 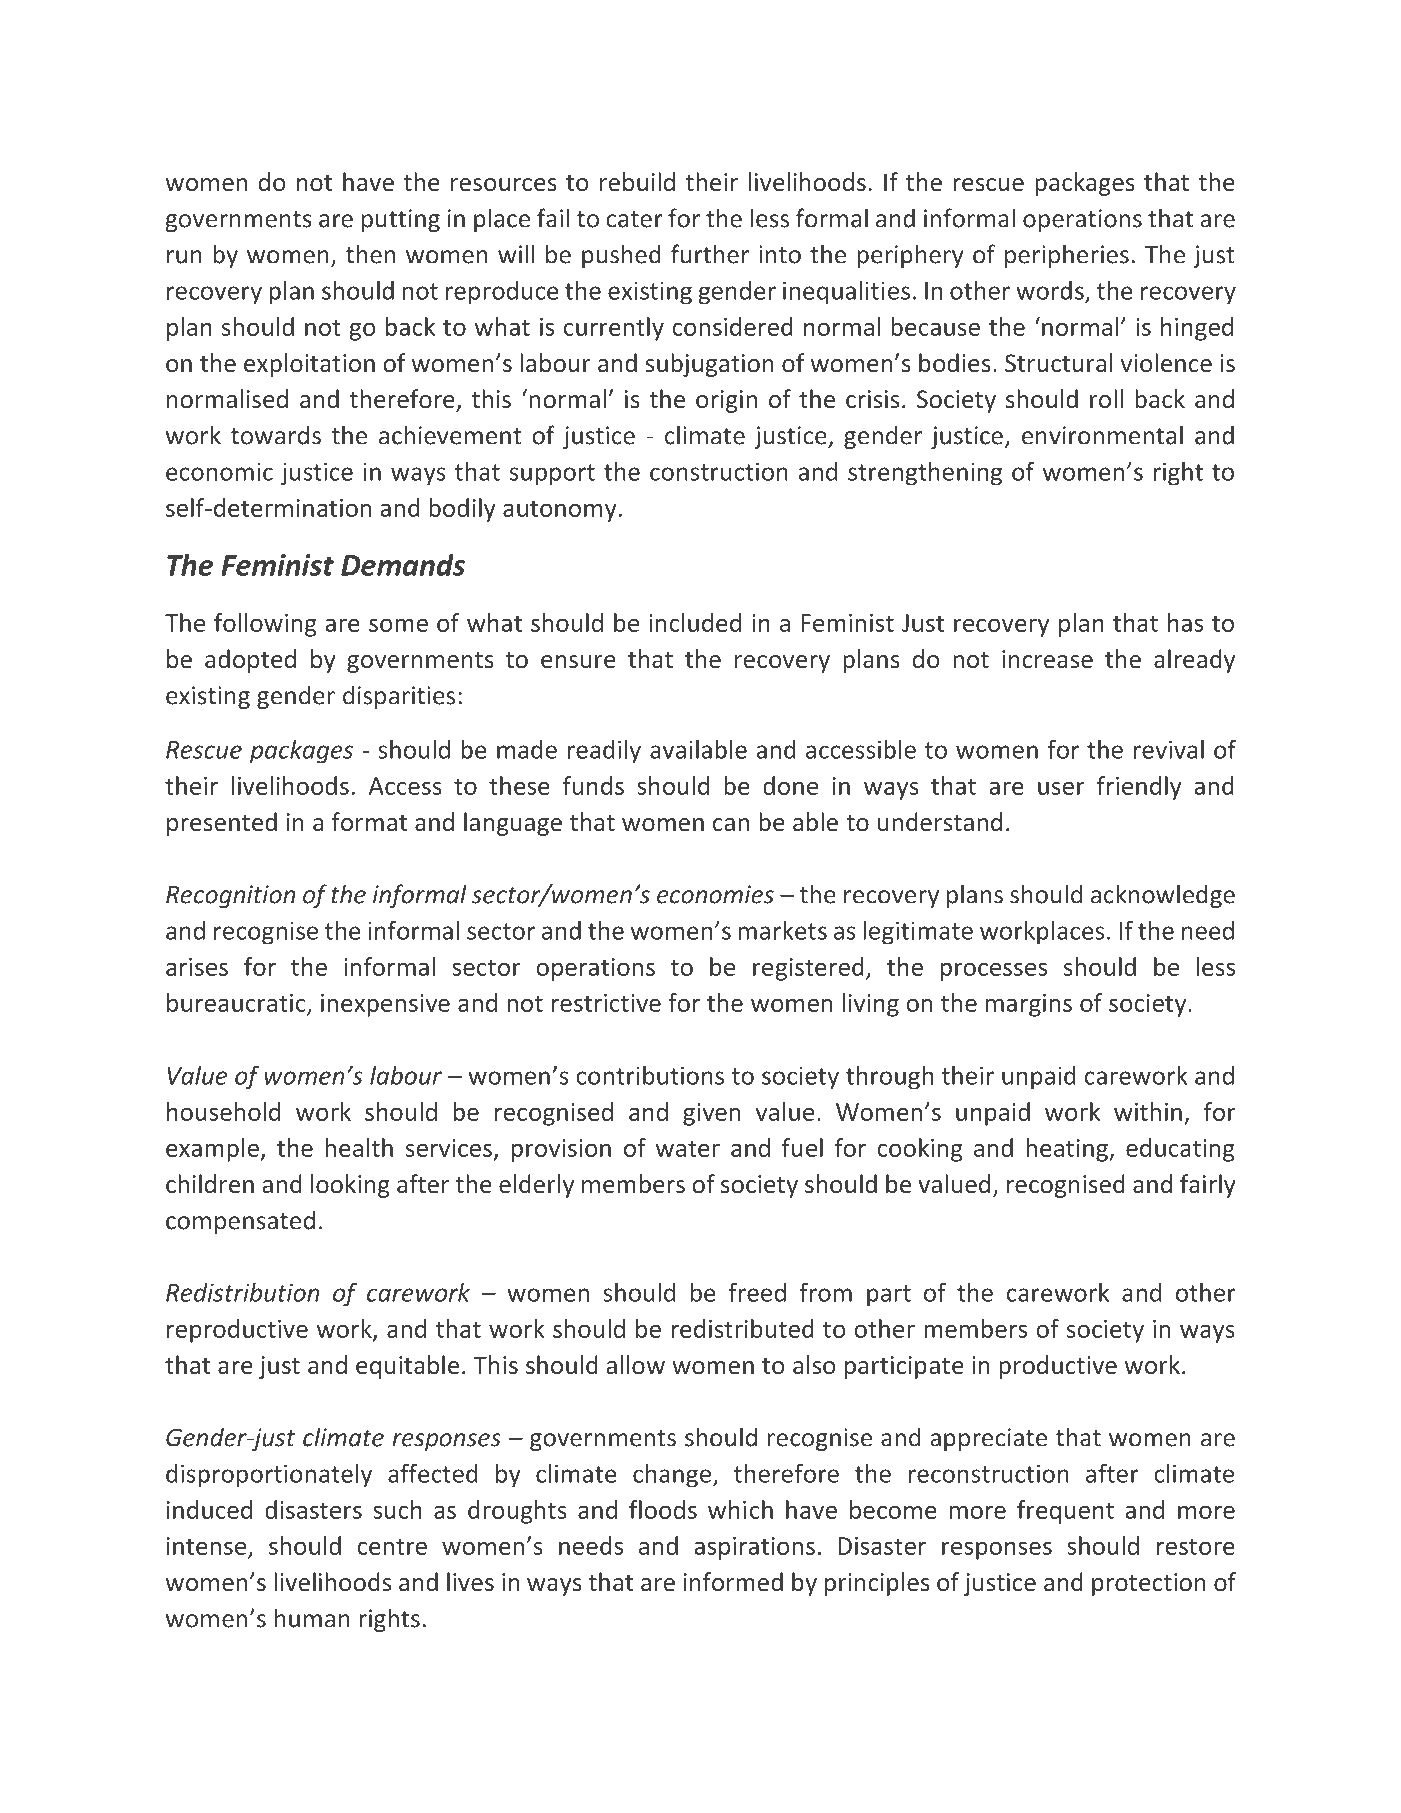 What do you see at coordinates (312, 1618) in the screenshot?
I see `human` at bounding box center [312, 1618].
